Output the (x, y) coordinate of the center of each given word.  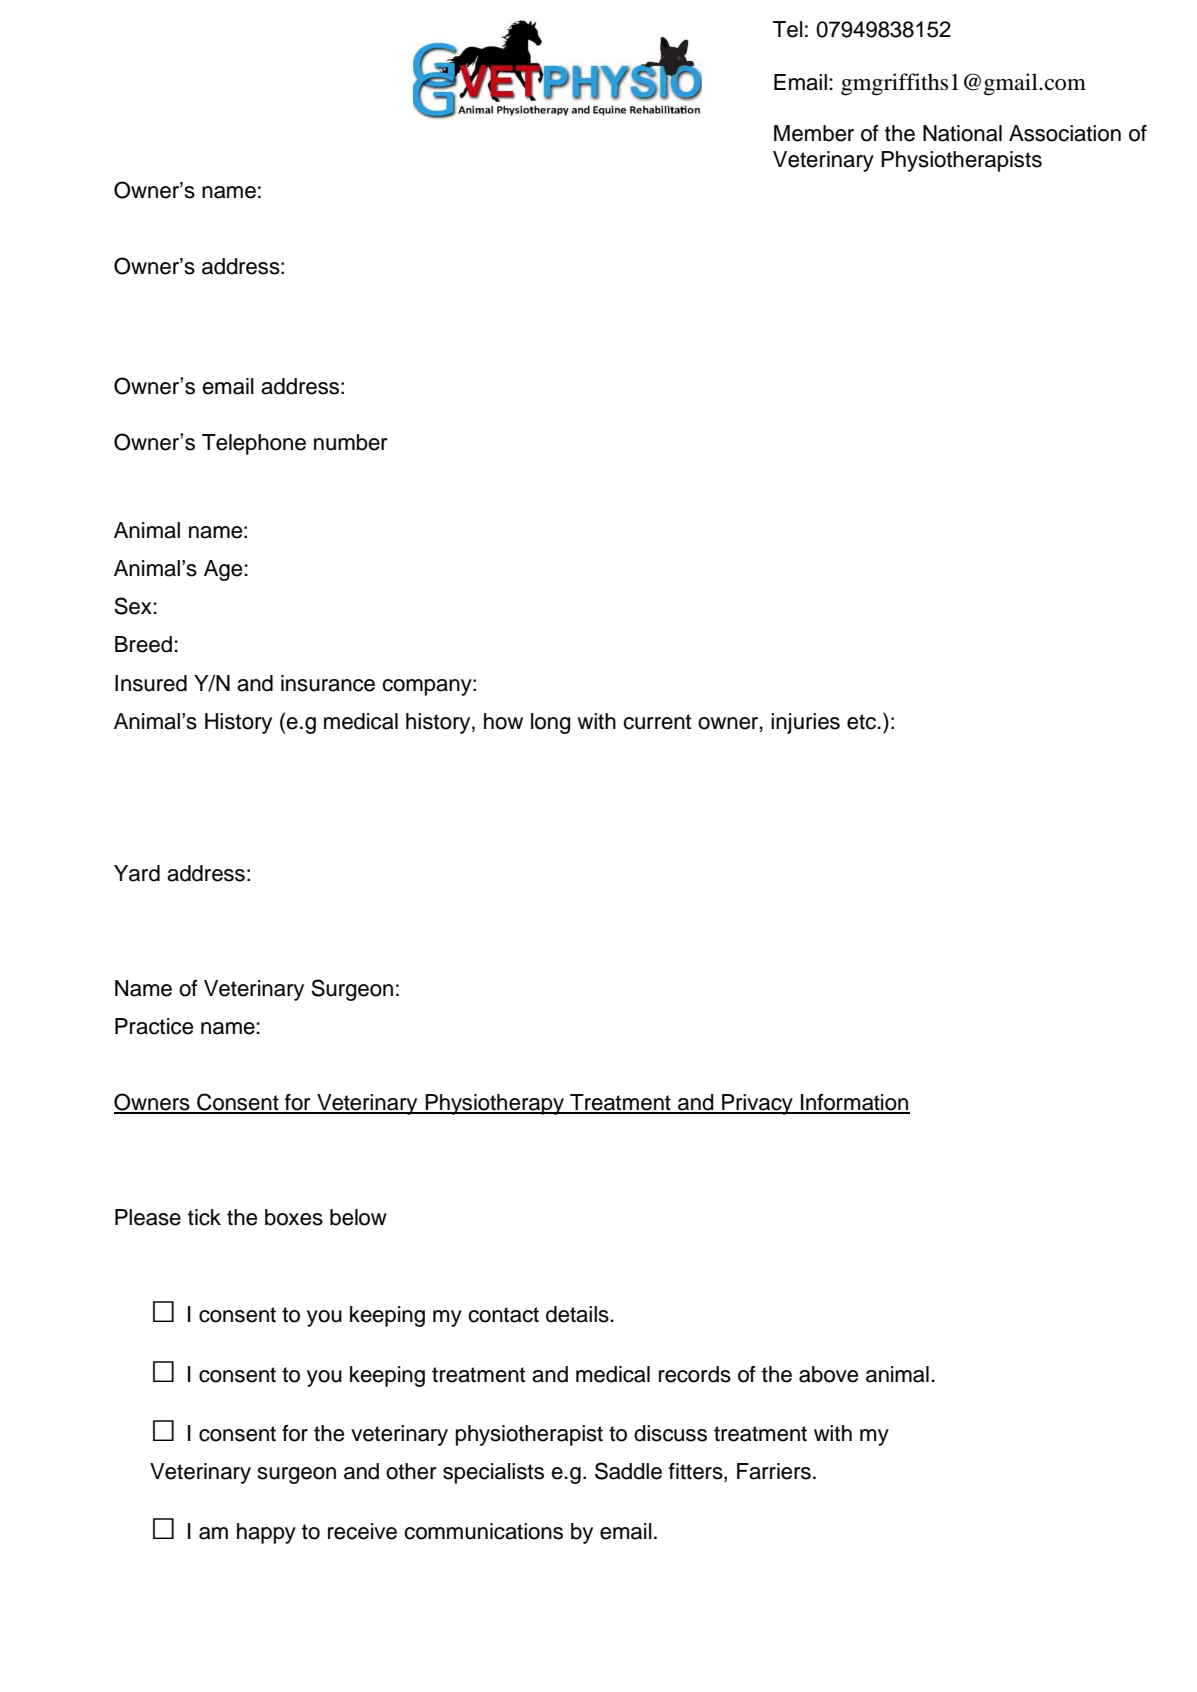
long (551, 723)
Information (854, 1103)
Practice (154, 1026)
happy (266, 1533)
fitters (697, 1472)
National (962, 133)
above (828, 1374)
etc (863, 722)
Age (224, 570)
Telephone (254, 444)
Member (814, 133)
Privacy (757, 1104)
